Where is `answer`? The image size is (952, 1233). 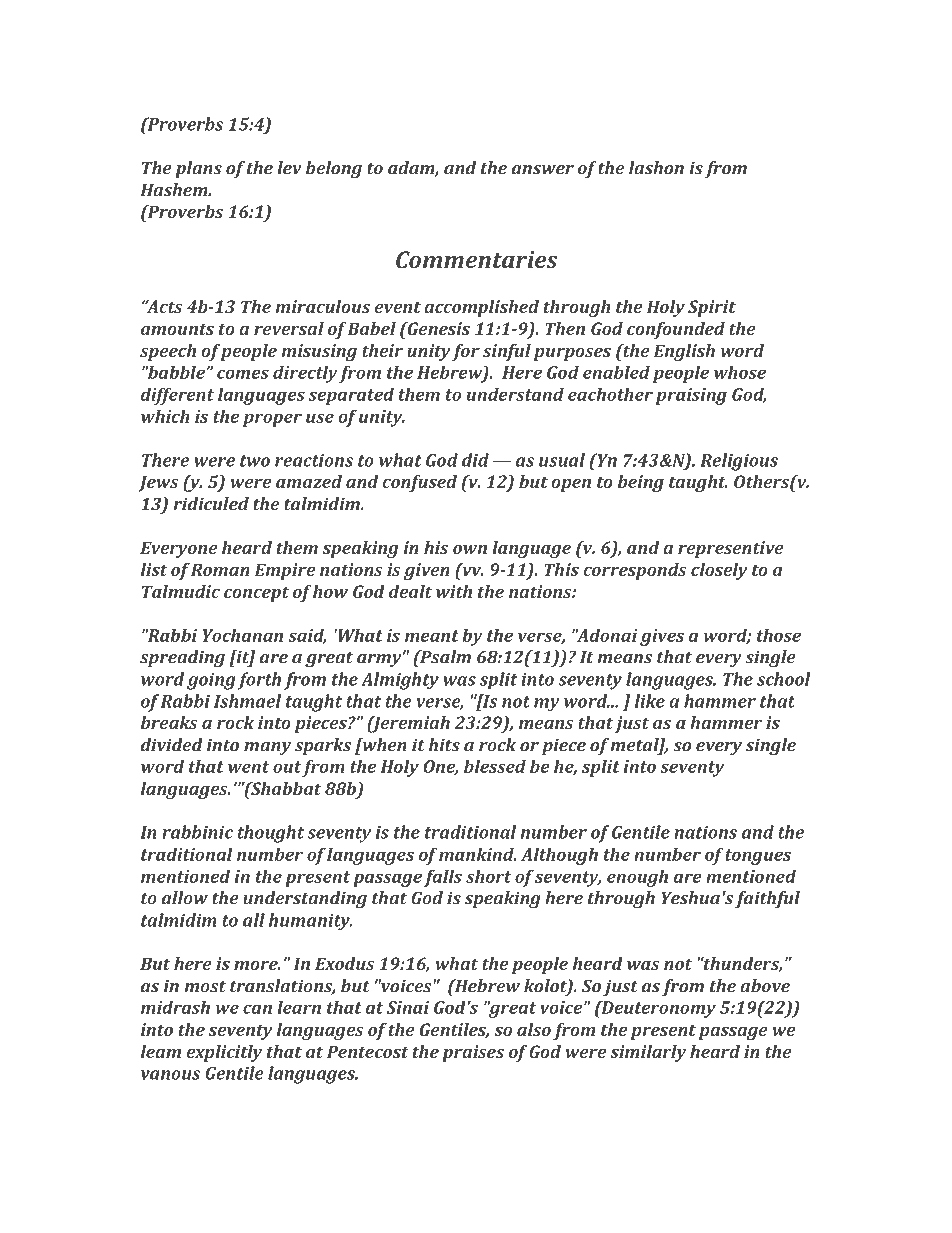
answer is located at coordinates (543, 170).
